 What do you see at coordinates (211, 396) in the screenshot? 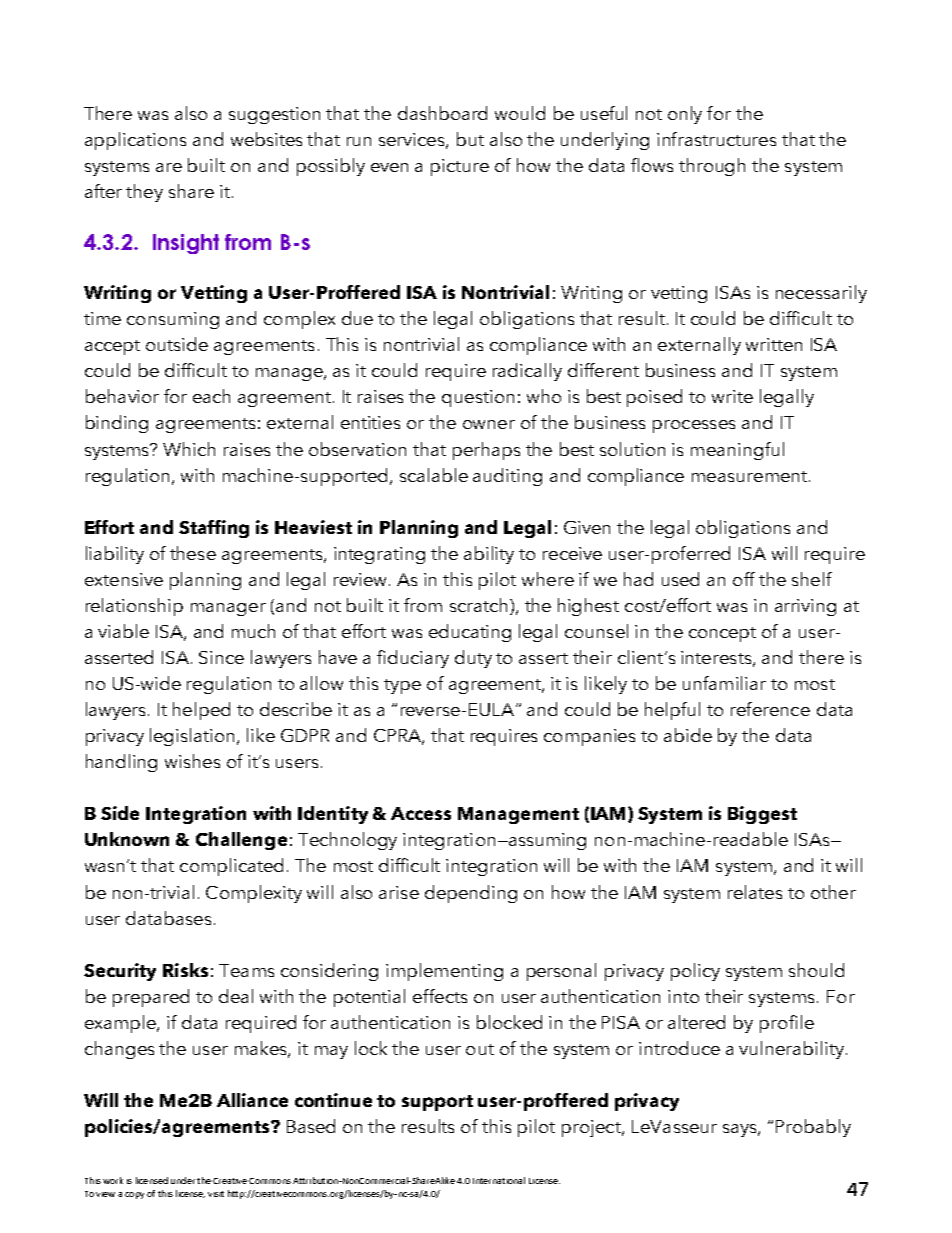
I see `each` at bounding box center [211, 396].
